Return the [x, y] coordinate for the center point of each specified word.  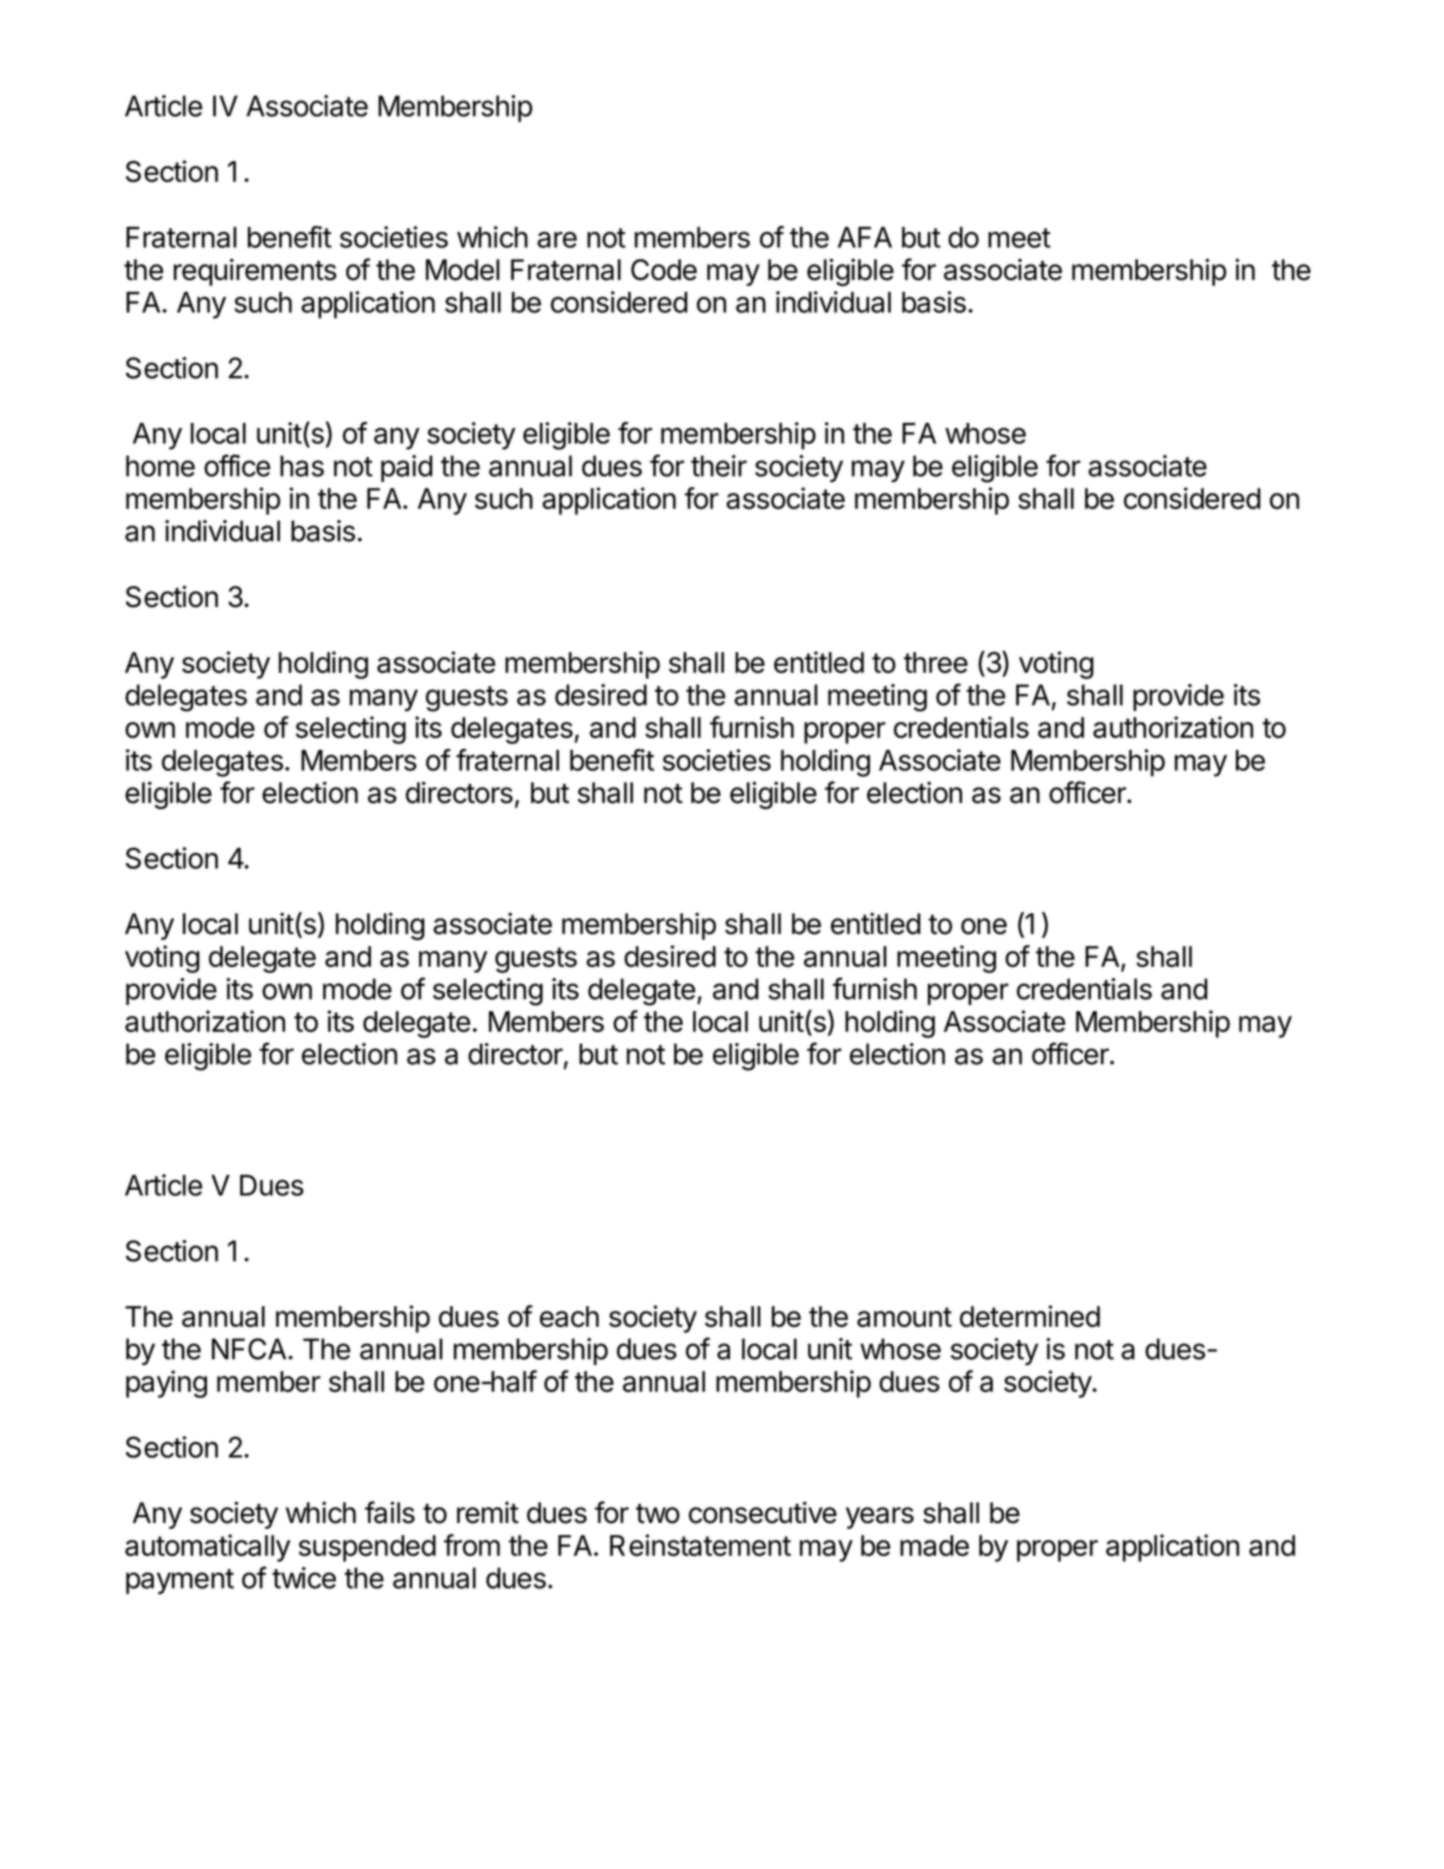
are [557, 239]
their [719, 466]
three [936, 662]
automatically [208, 1548]
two [658, 1514]
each [569, 1316]
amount [904, 1317]
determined [1030, 1316]
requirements [255, 272]
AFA [865, 237]
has [302, 466]
